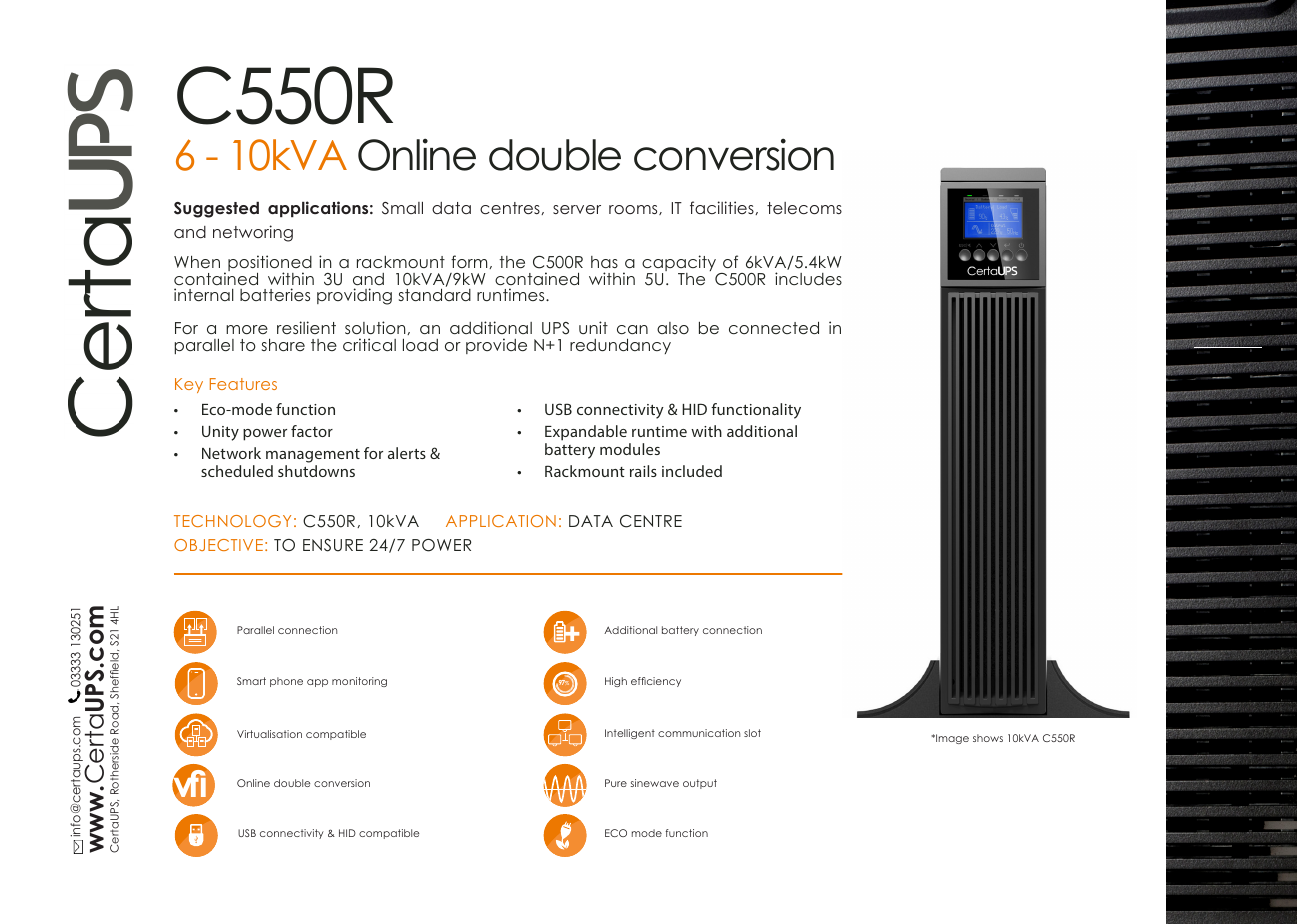  Describe the element at coordinates (306, 327) in the screenshot. I see `resilient` at that location.
